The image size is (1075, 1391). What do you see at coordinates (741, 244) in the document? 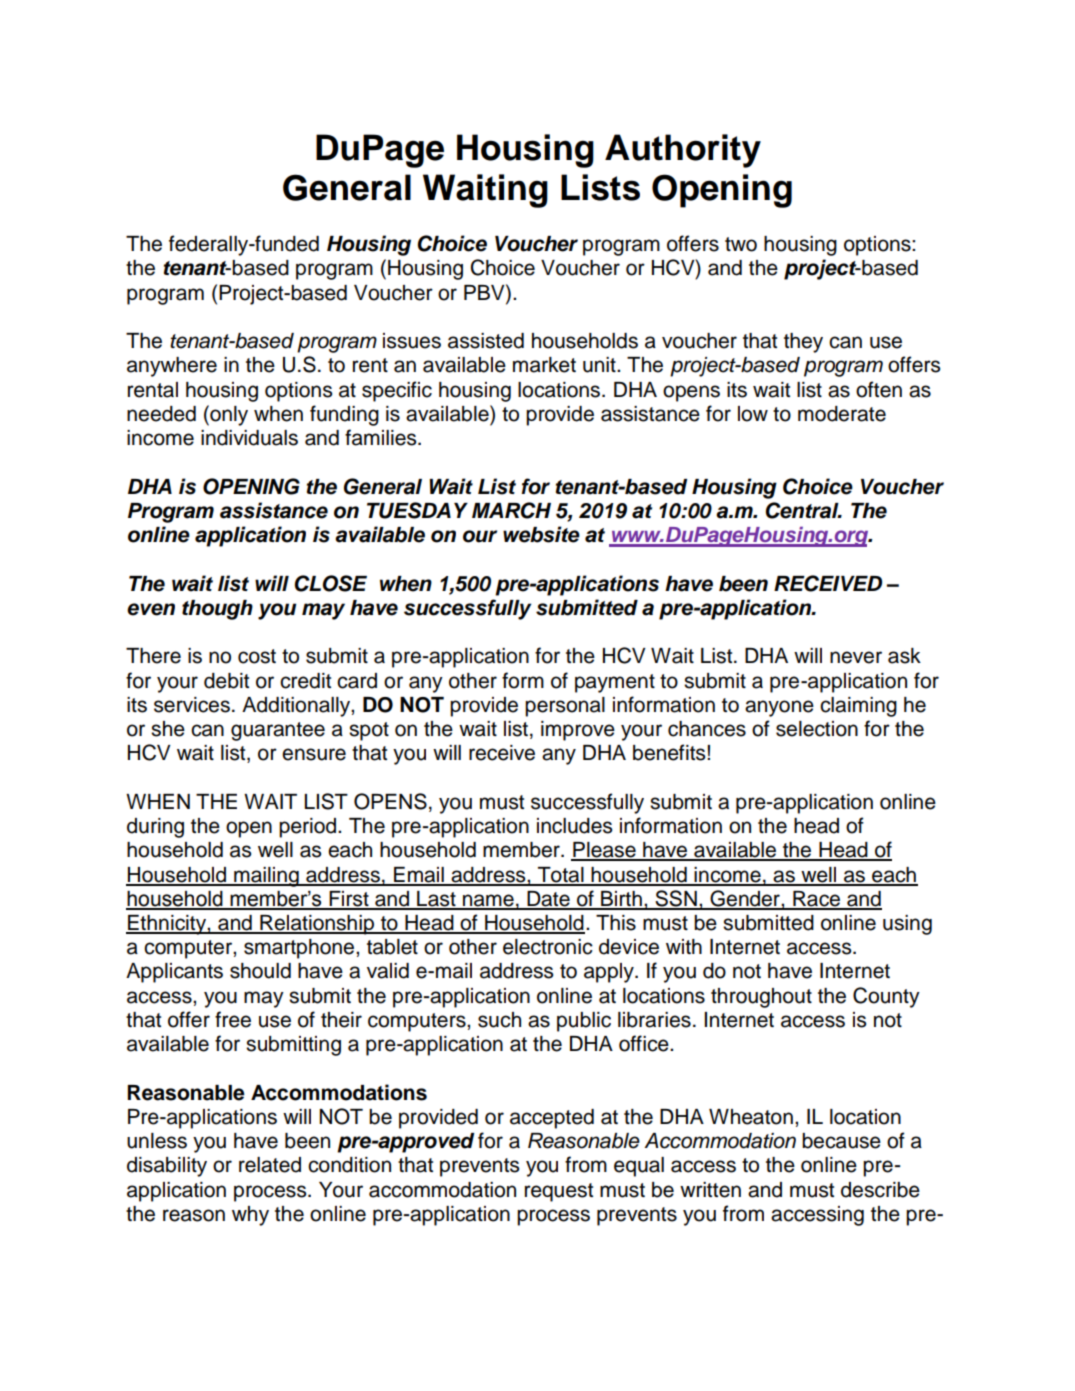
I see `two` at bounding box center [741, 244].
